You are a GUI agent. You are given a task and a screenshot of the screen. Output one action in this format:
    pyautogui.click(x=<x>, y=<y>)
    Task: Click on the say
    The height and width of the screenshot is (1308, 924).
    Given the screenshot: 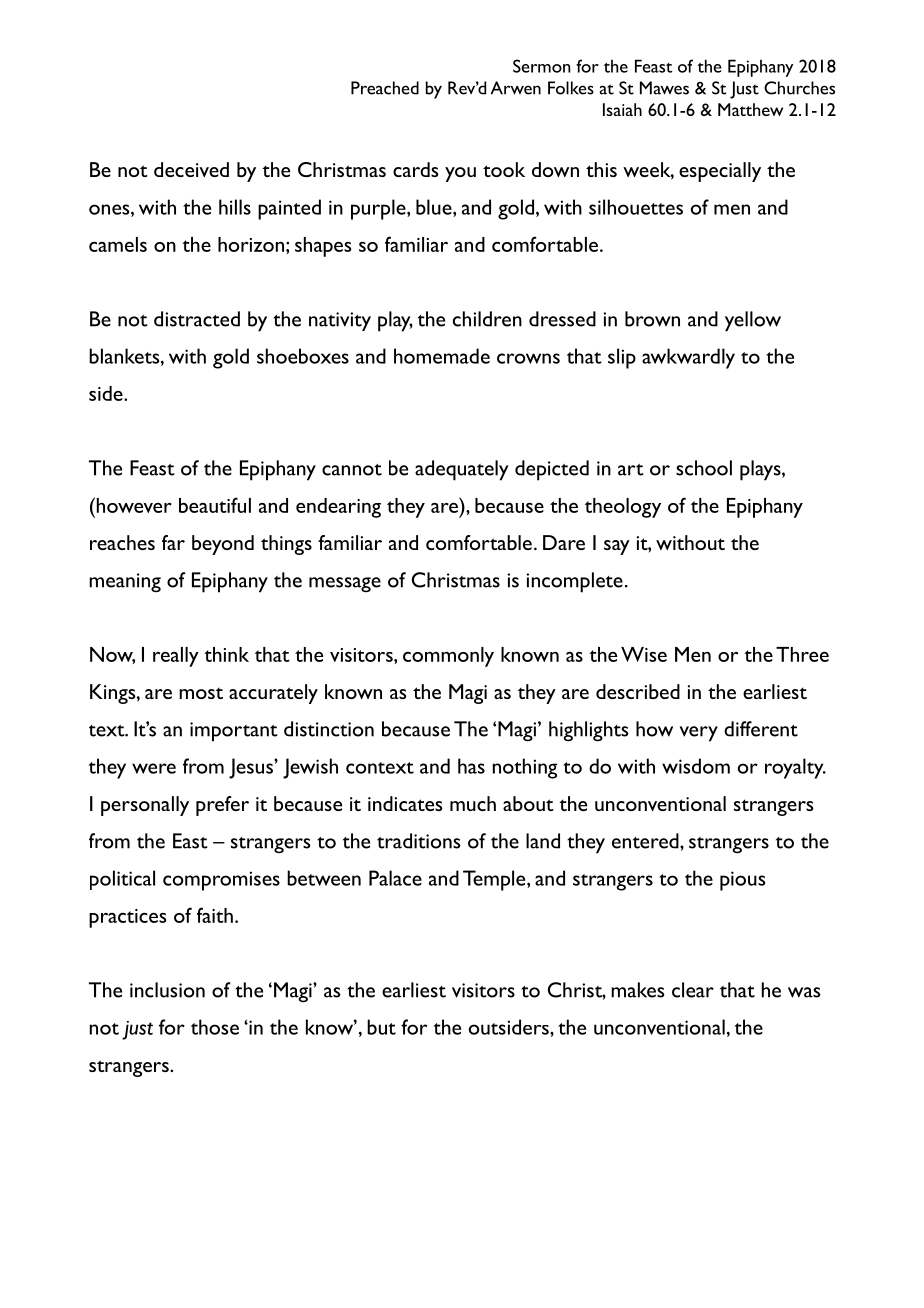 What is the action you would take?
    pyautogui.click(x=617, y=547)
